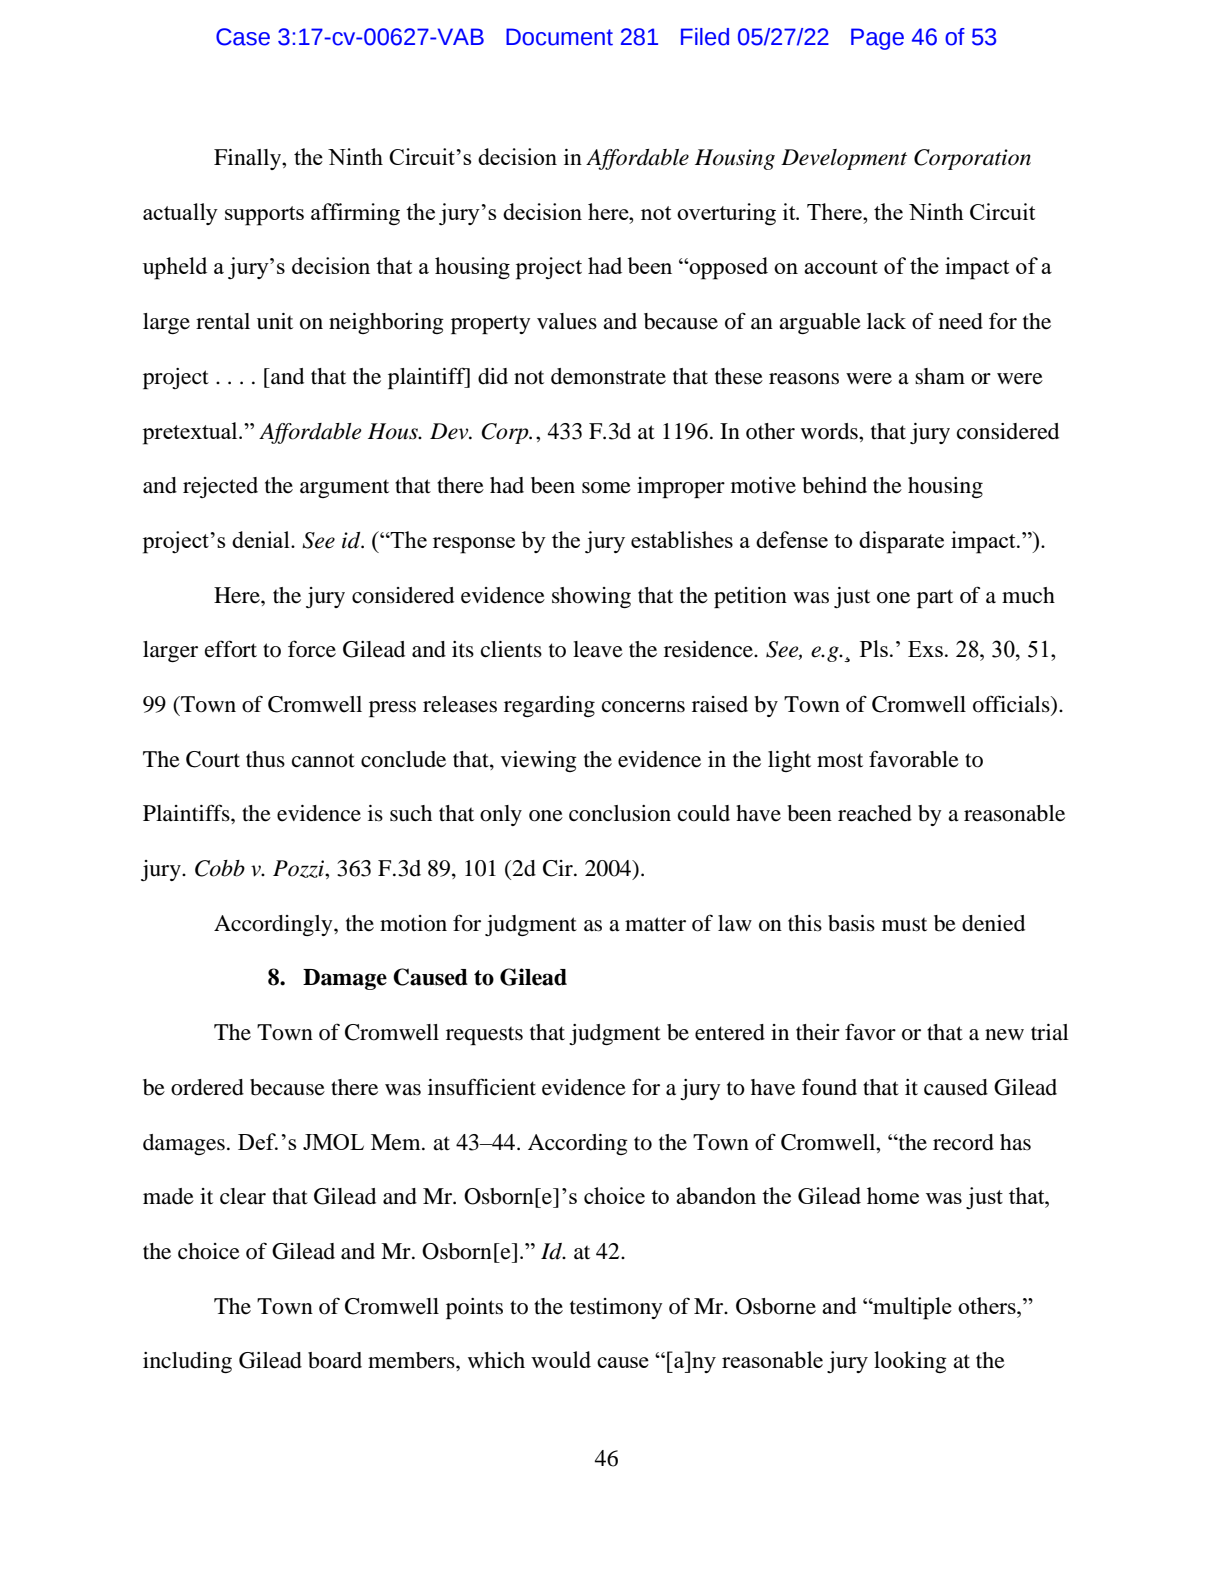 The width and height of the screenshot is (1213, 1569). Describe the element at coordinates (940, 376) in the screenshot. I see `sham` at that location.
